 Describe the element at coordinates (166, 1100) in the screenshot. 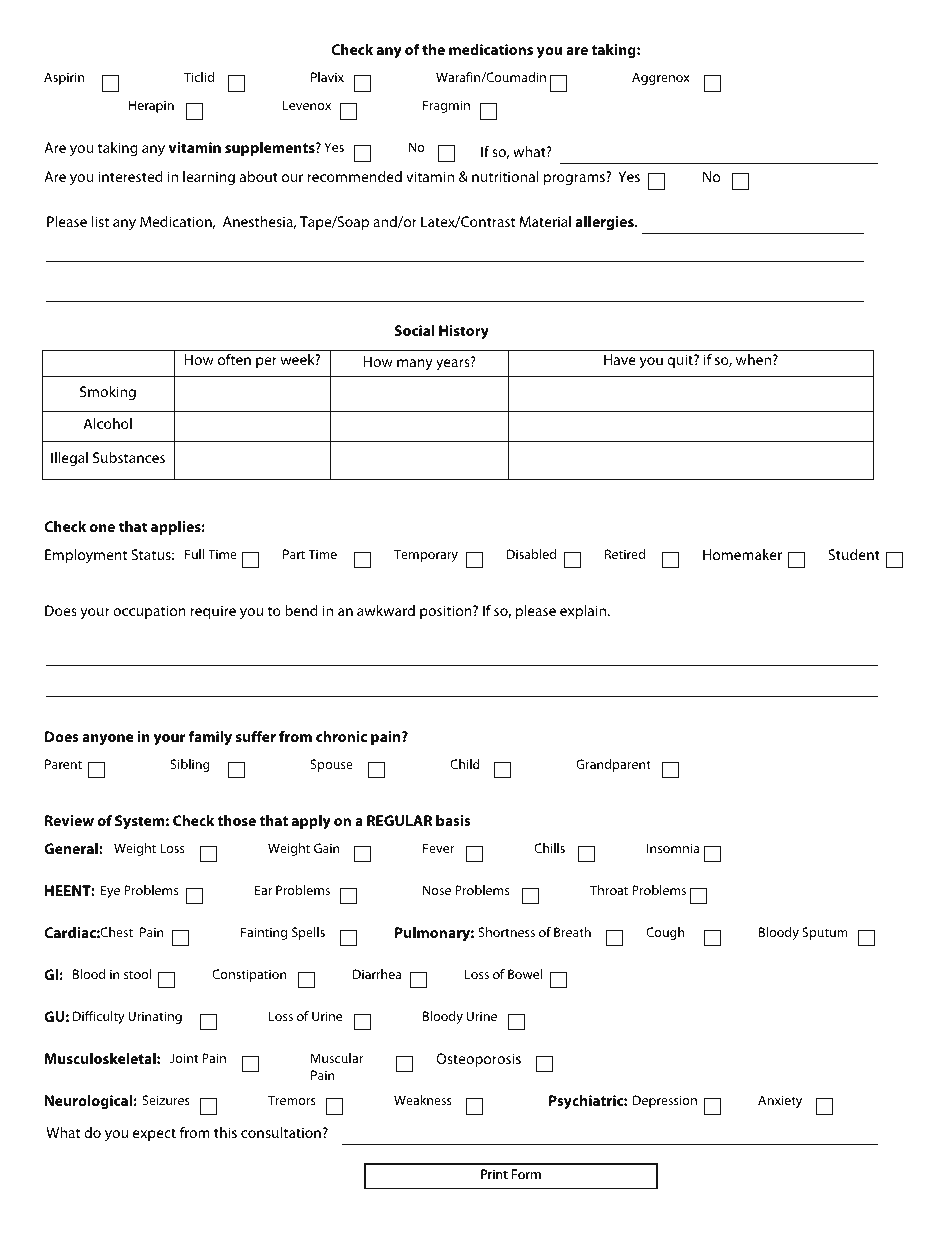

I see `Seizures` at that location.
